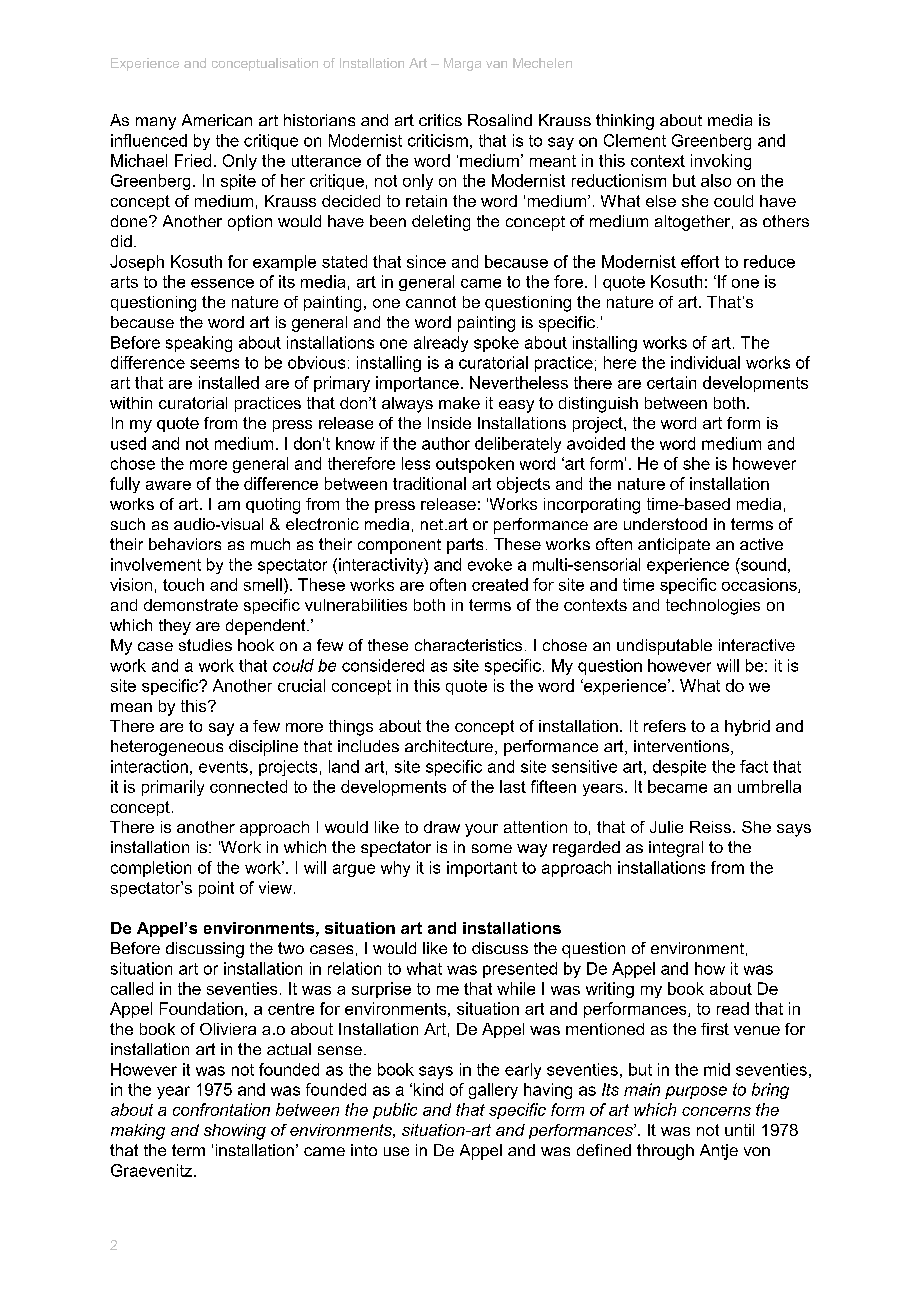  Describe the element at coordinates (223, 767) in the page. I see `events` at that location.
